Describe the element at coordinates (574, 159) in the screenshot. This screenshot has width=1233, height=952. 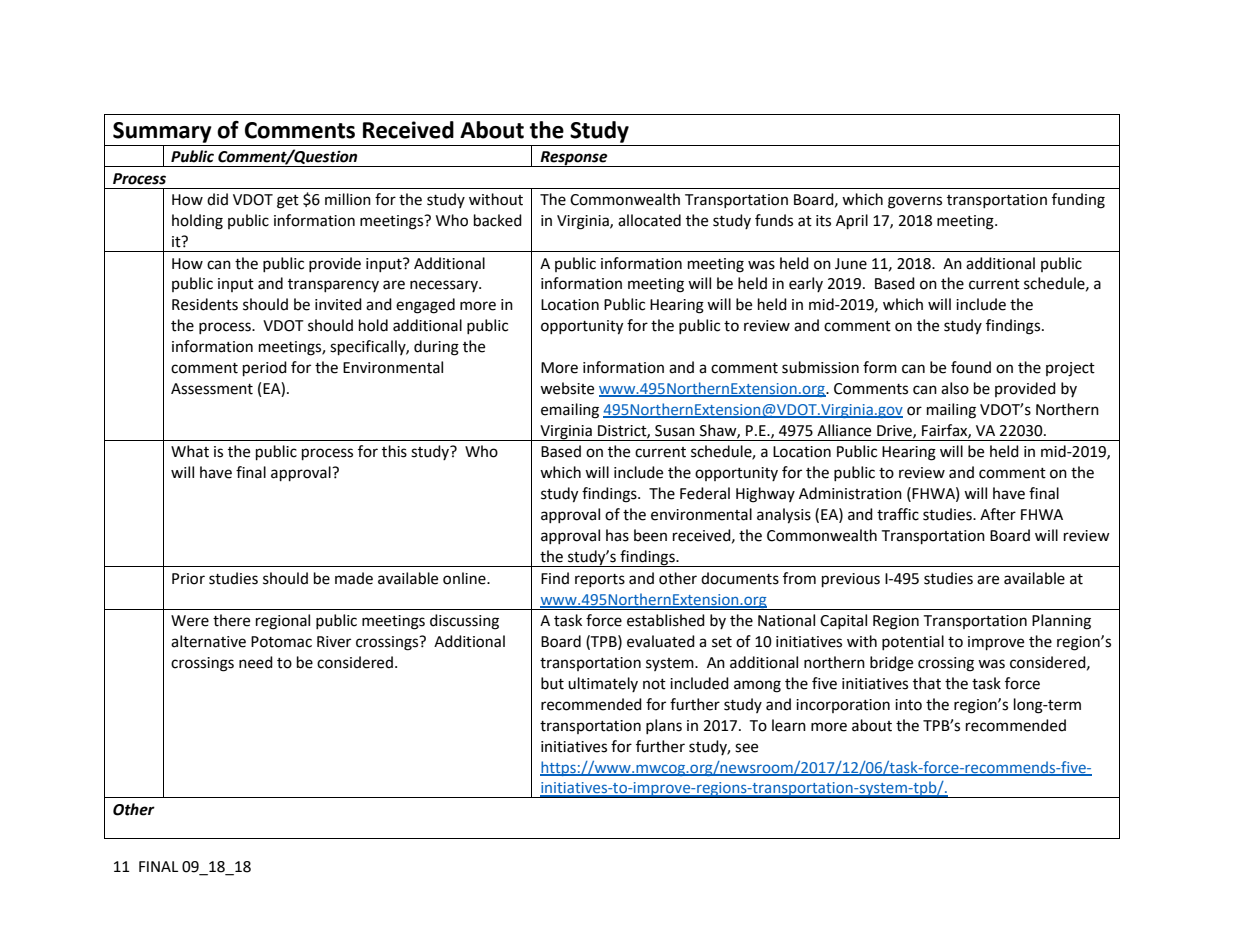
I see `Response` at that location.
